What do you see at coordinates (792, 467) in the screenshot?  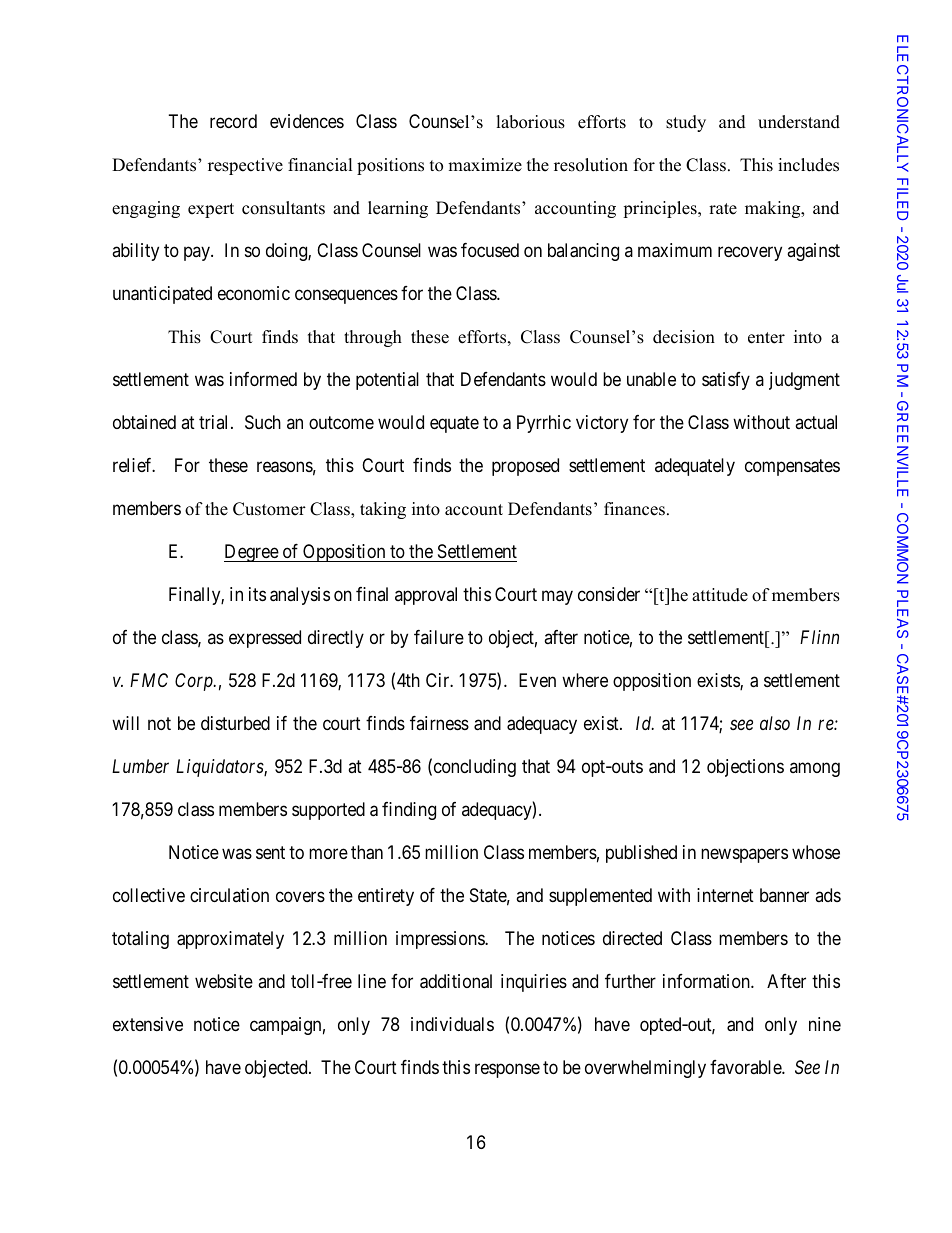 I see `compensates` at bounding box center [792, 467].
